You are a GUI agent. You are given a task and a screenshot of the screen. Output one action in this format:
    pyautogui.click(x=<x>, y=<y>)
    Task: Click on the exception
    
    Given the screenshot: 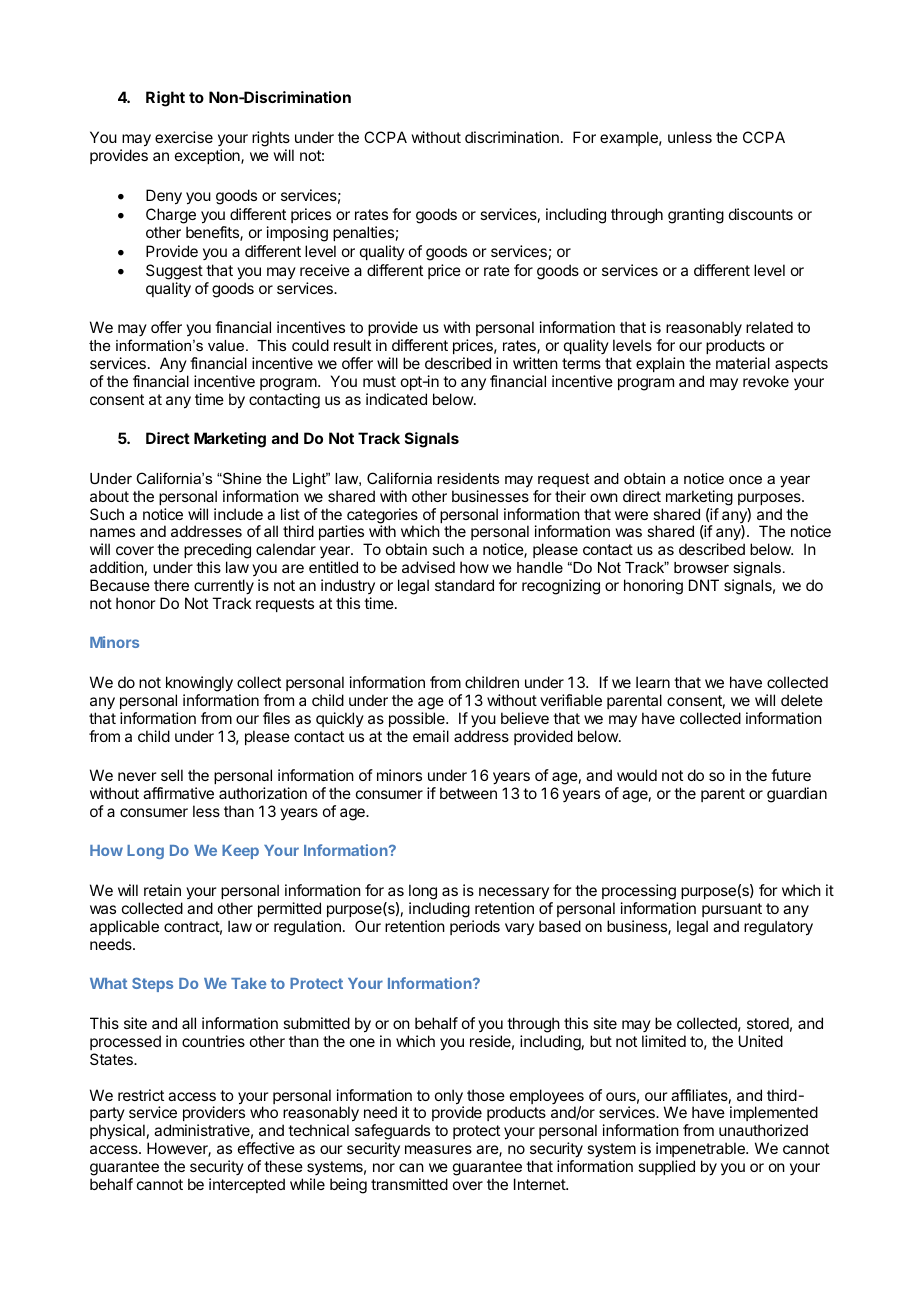 What is the action you would take?
    pyautogui.click(x=208, y=156)
